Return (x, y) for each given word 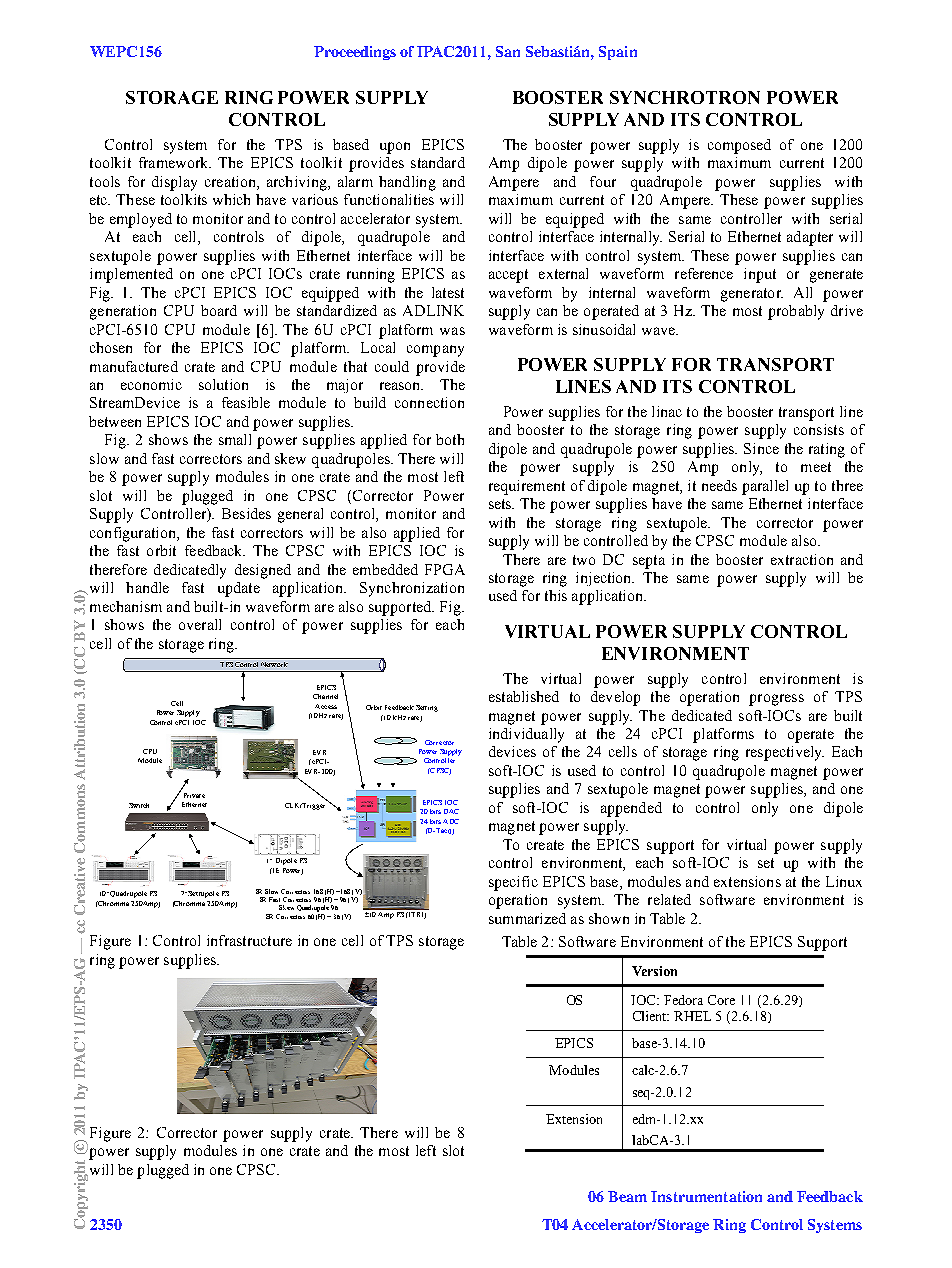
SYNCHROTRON (685, 97)
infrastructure (249, 940)
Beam (627, 1196)
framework (175, 162)
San (508, 51)
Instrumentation (706, 1196)
